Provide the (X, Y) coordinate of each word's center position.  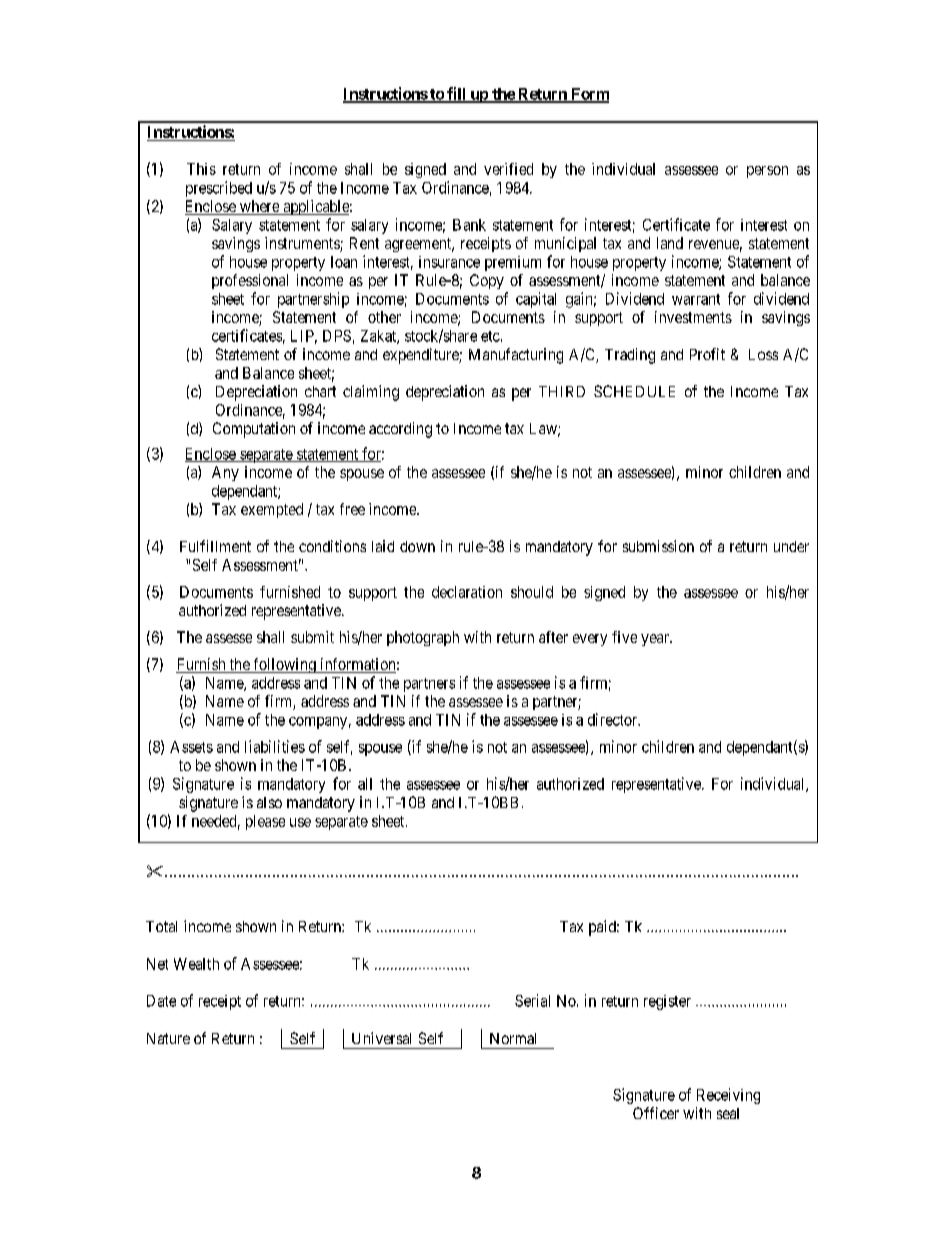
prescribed (219, 189)
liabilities (275, 746)
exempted (272, 510)
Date (161, 1001)
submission (658, 546)
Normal (513, 1038)
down (417, 546)
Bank (469, 225)
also (269, 802)
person (767, 172)
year (656, 640)
